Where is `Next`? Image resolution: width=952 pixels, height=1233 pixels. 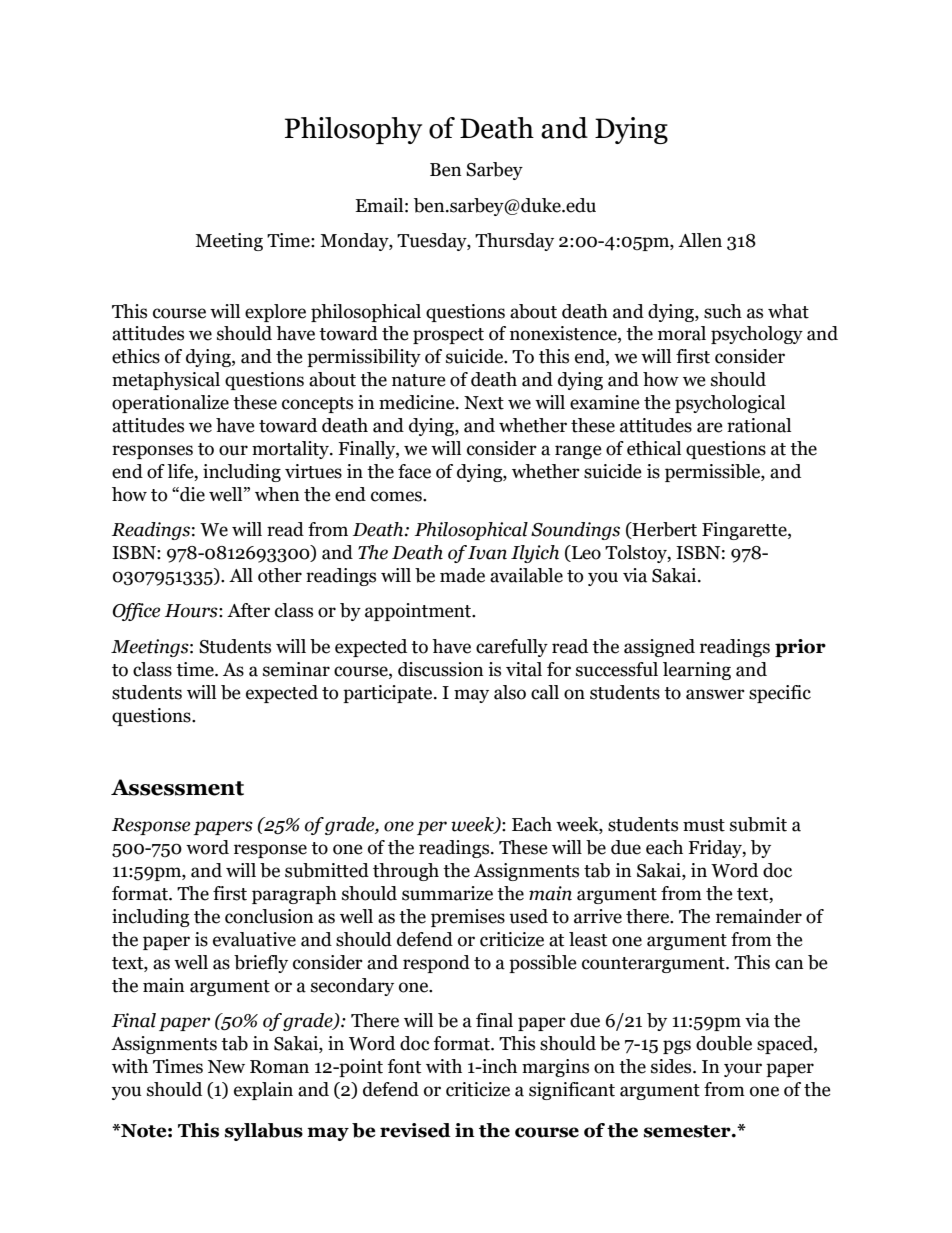
Next is located at coordinates (484, 403).
